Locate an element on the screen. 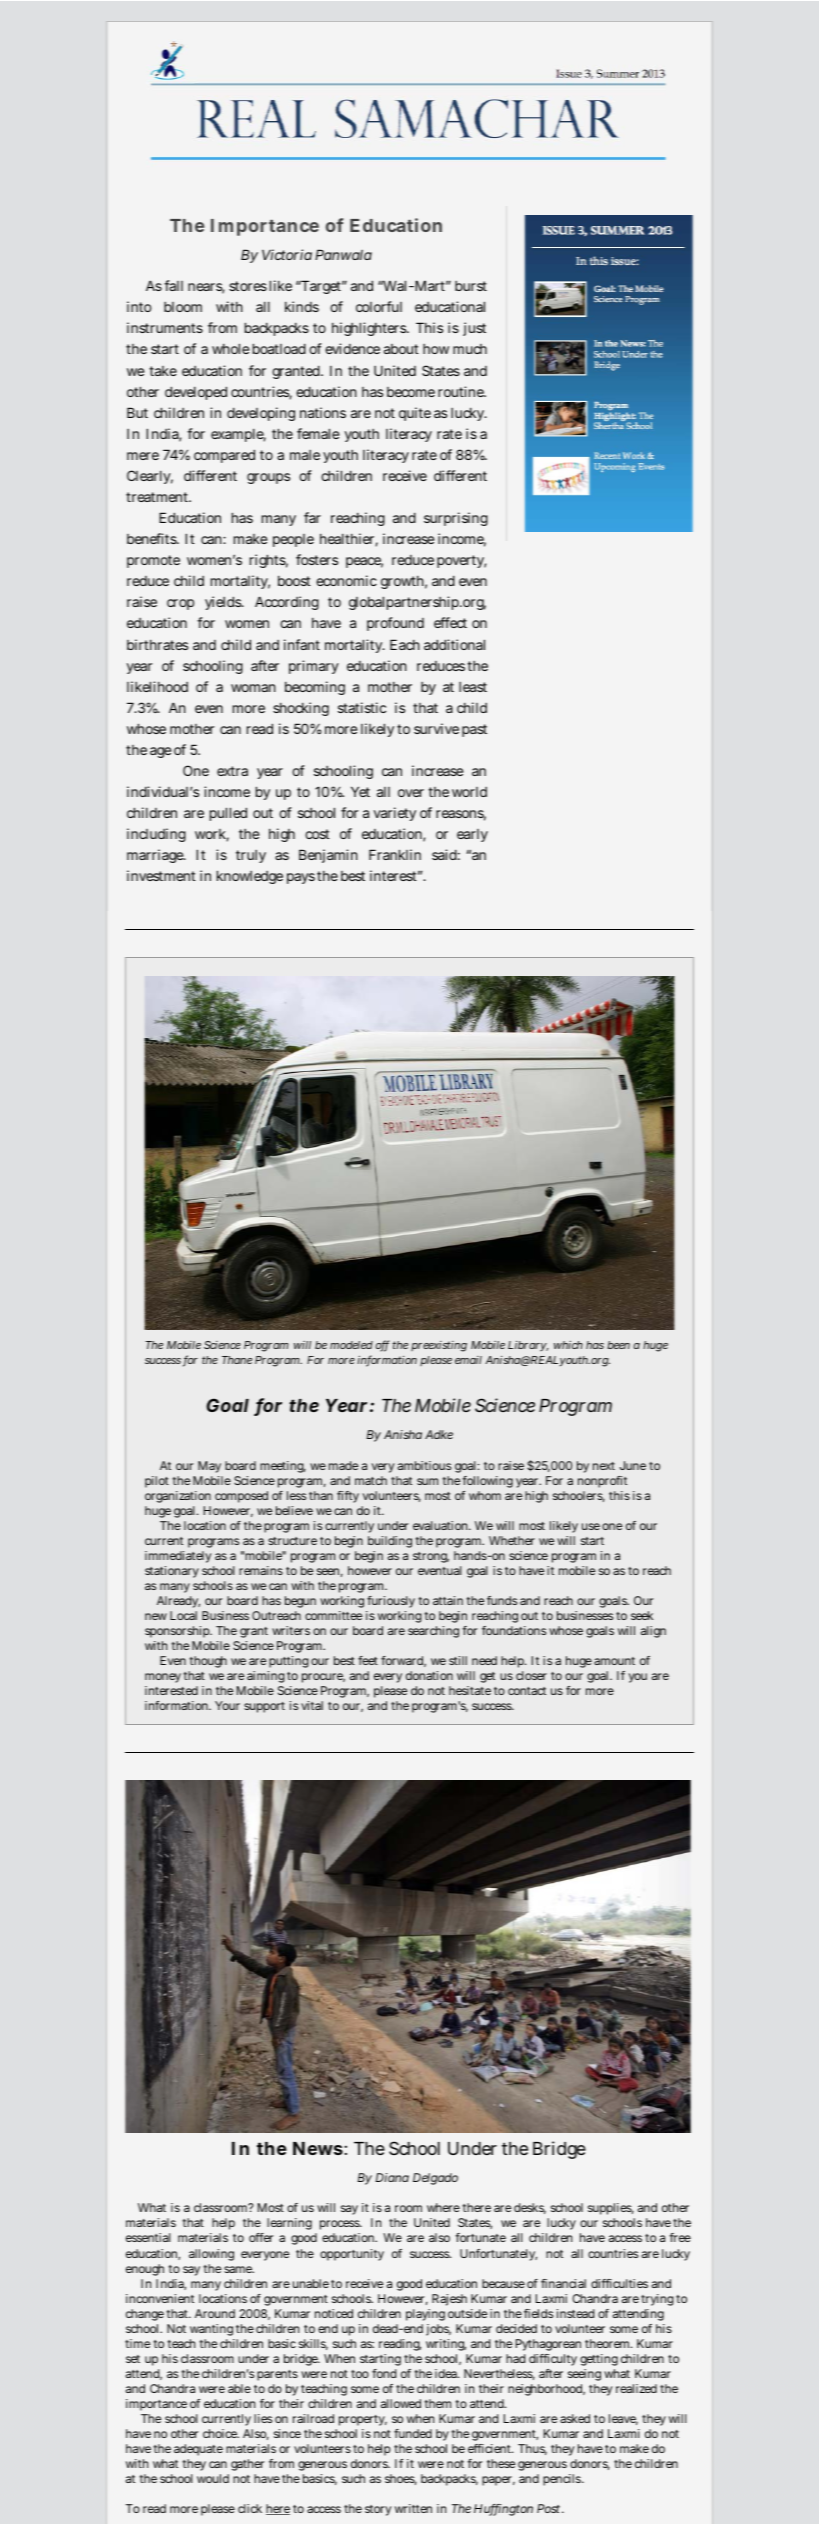  amount is located at coordinates (614, 1661).
